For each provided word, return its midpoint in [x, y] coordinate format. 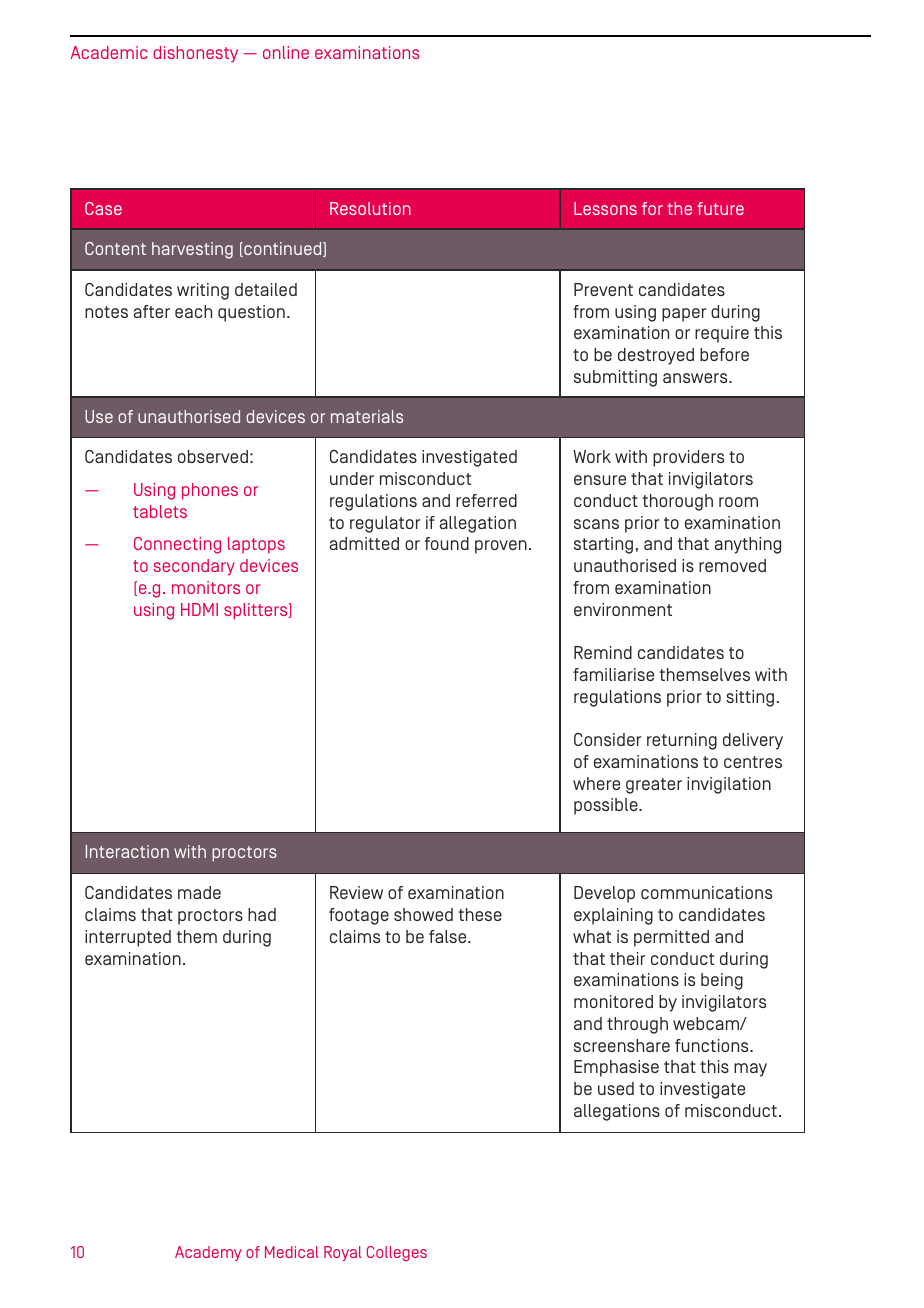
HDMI [199, 609]
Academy [208, 1253]
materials [367, 416]
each [193, 311]
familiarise [613, 674]
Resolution [370, 208]
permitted [671, 938]
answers [696, 378]
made [199, 892]
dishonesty [195, 54]
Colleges [397, 1253]
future [720, 208]
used [616, 1088]
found [447, 543]
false [449, 936]
